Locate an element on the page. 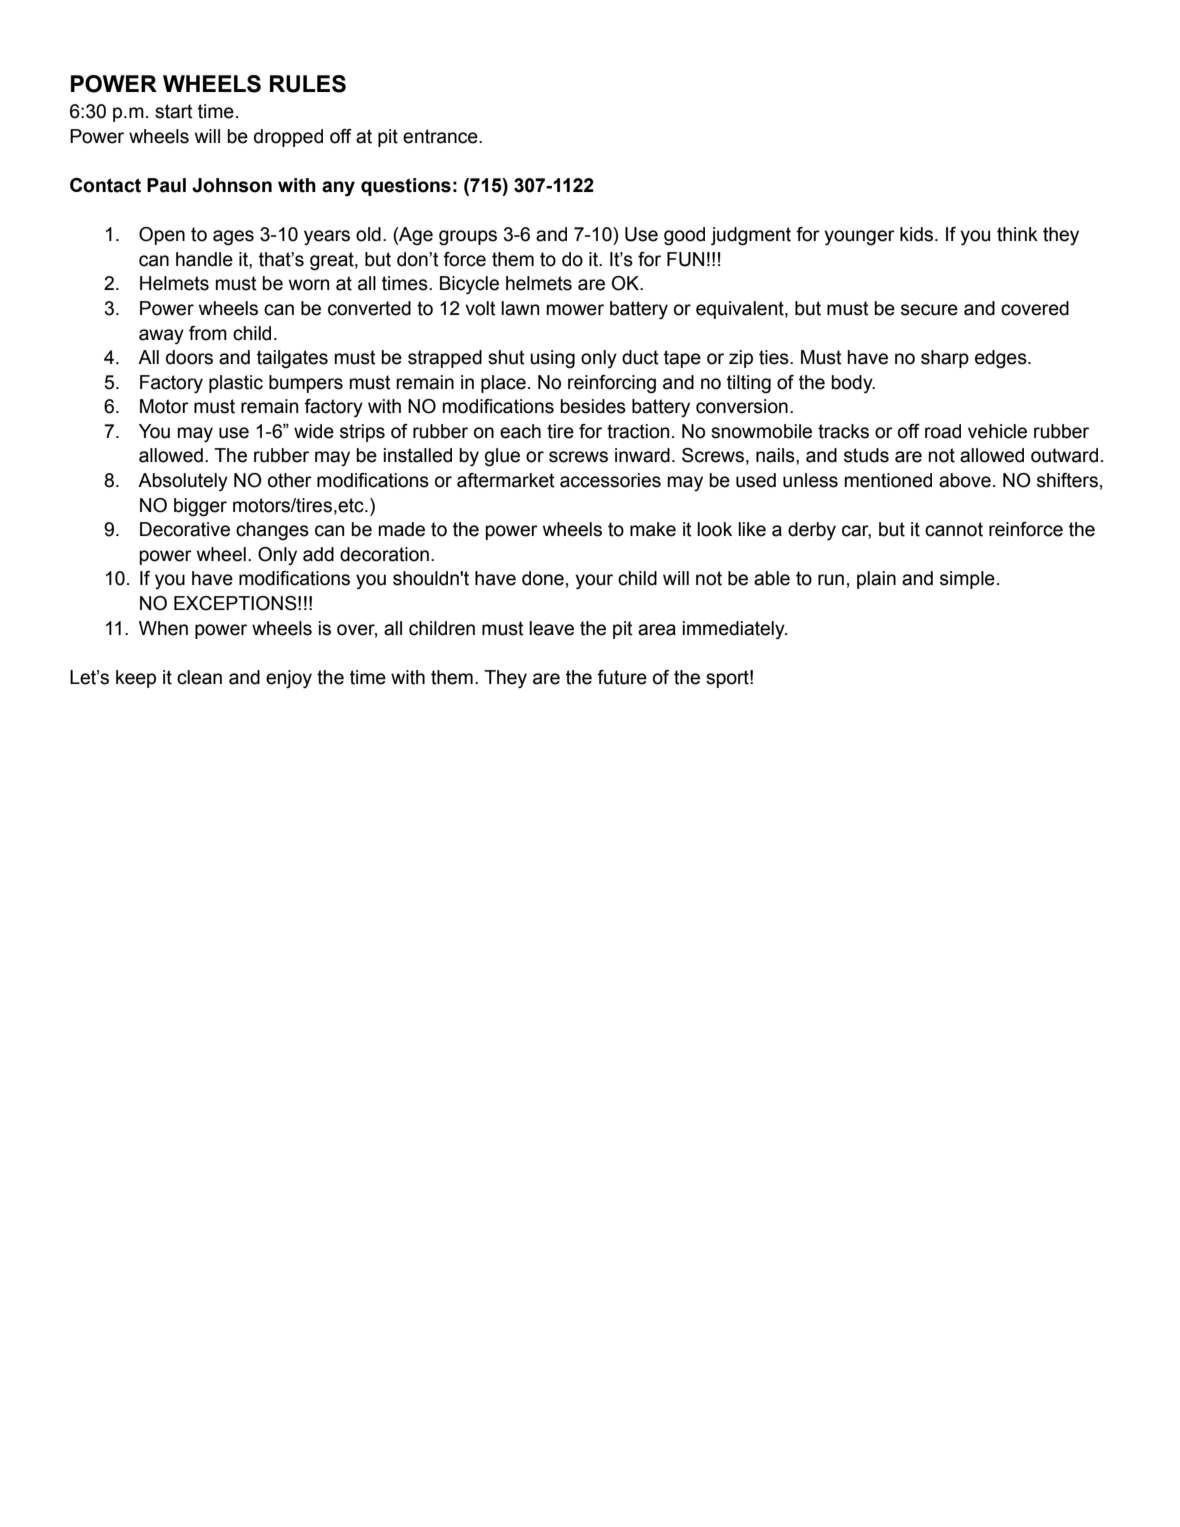  secure is located at coordinates (929, 310).
